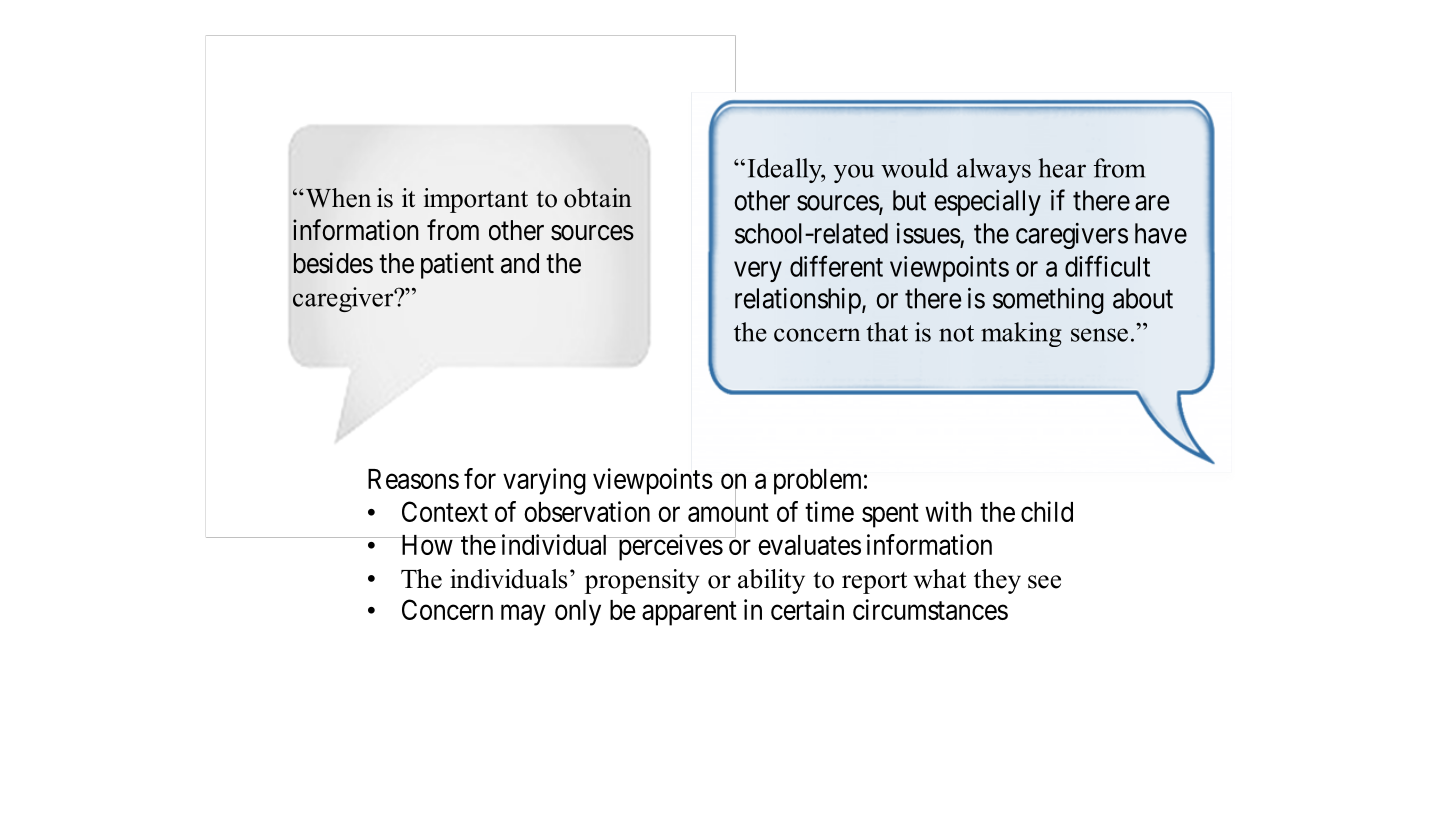 The image size is (1456, 819). What do you see at coordinates (544, 481) in the image?
I see `varying` at bounding box center [544, 481].
